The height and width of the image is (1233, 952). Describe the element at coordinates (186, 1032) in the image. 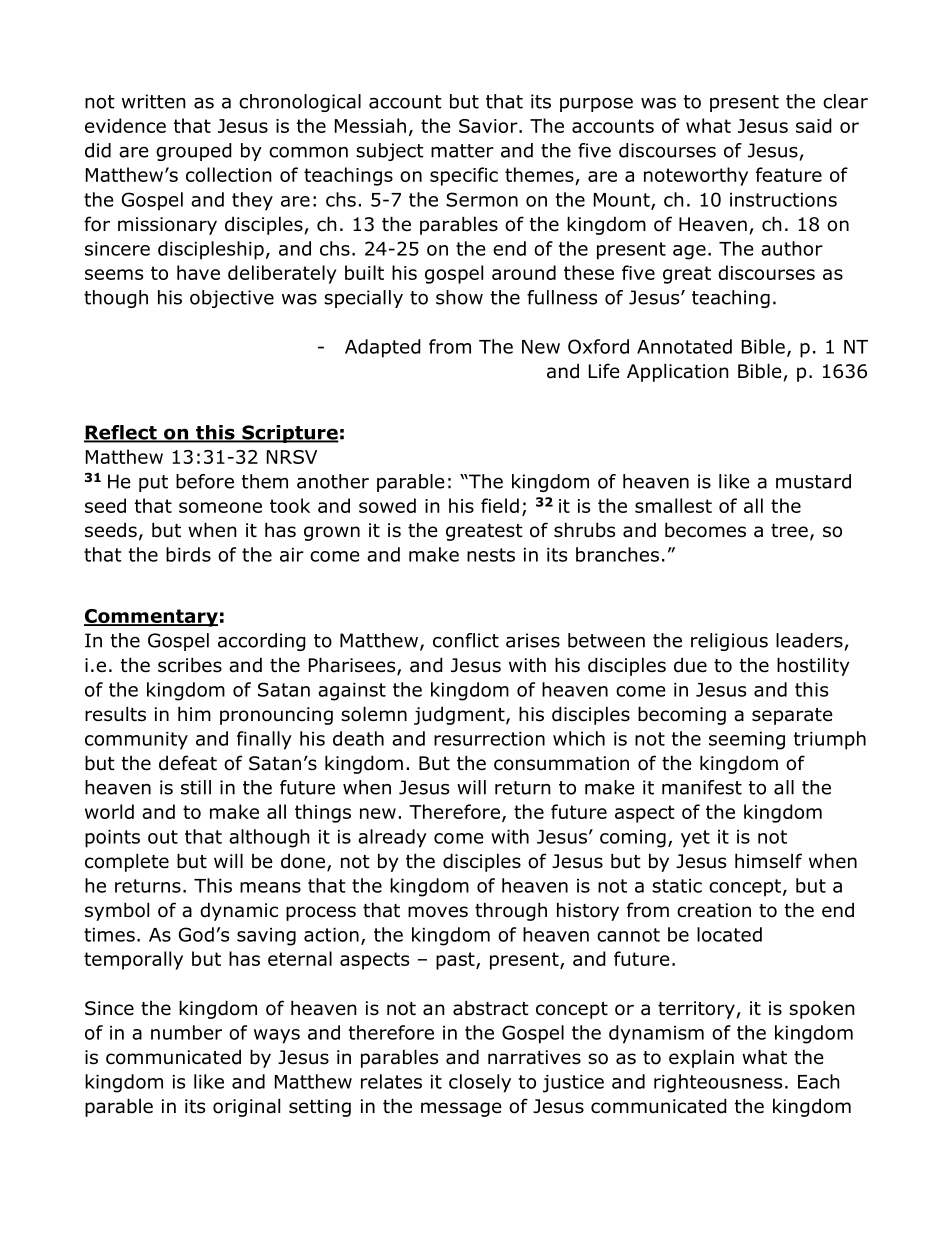

I see `number` at that location.
